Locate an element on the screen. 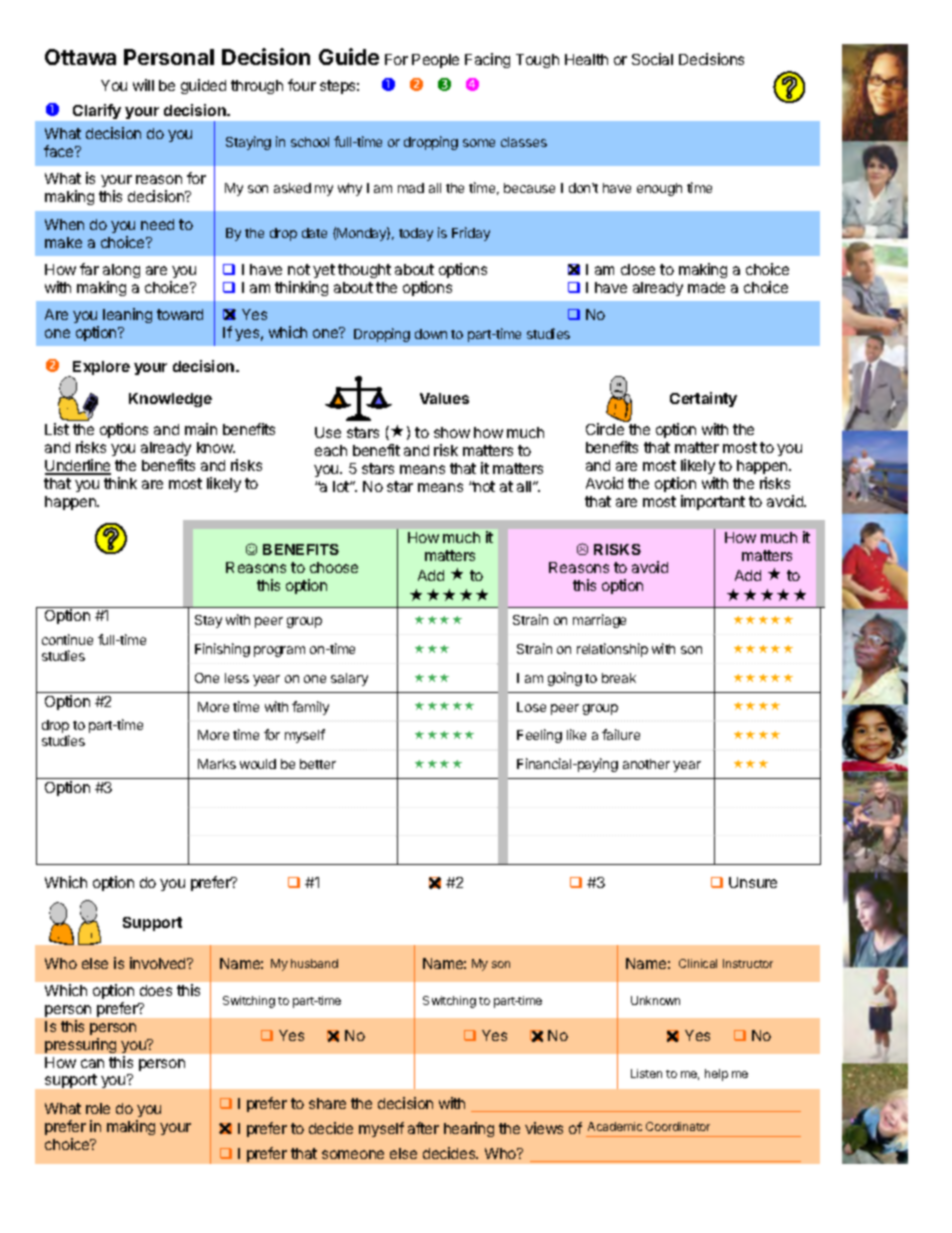  role is located at coordinates (98, 1108).
